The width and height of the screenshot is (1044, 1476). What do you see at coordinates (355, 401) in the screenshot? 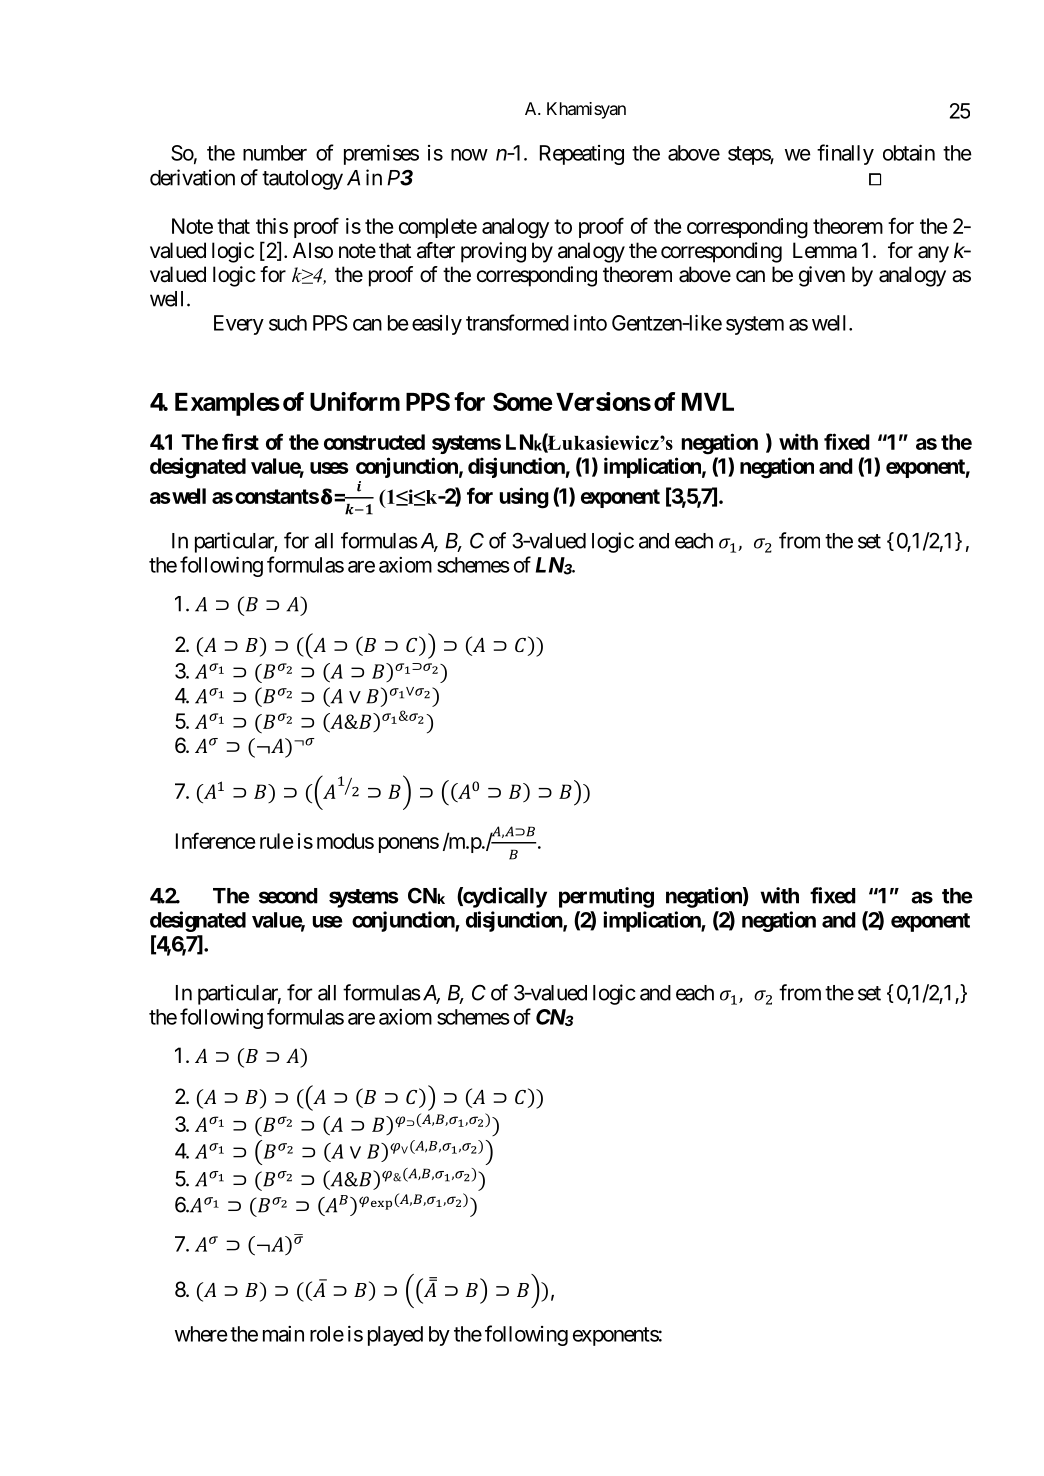
I see `Uniform` at bounding box center [355, 401].
